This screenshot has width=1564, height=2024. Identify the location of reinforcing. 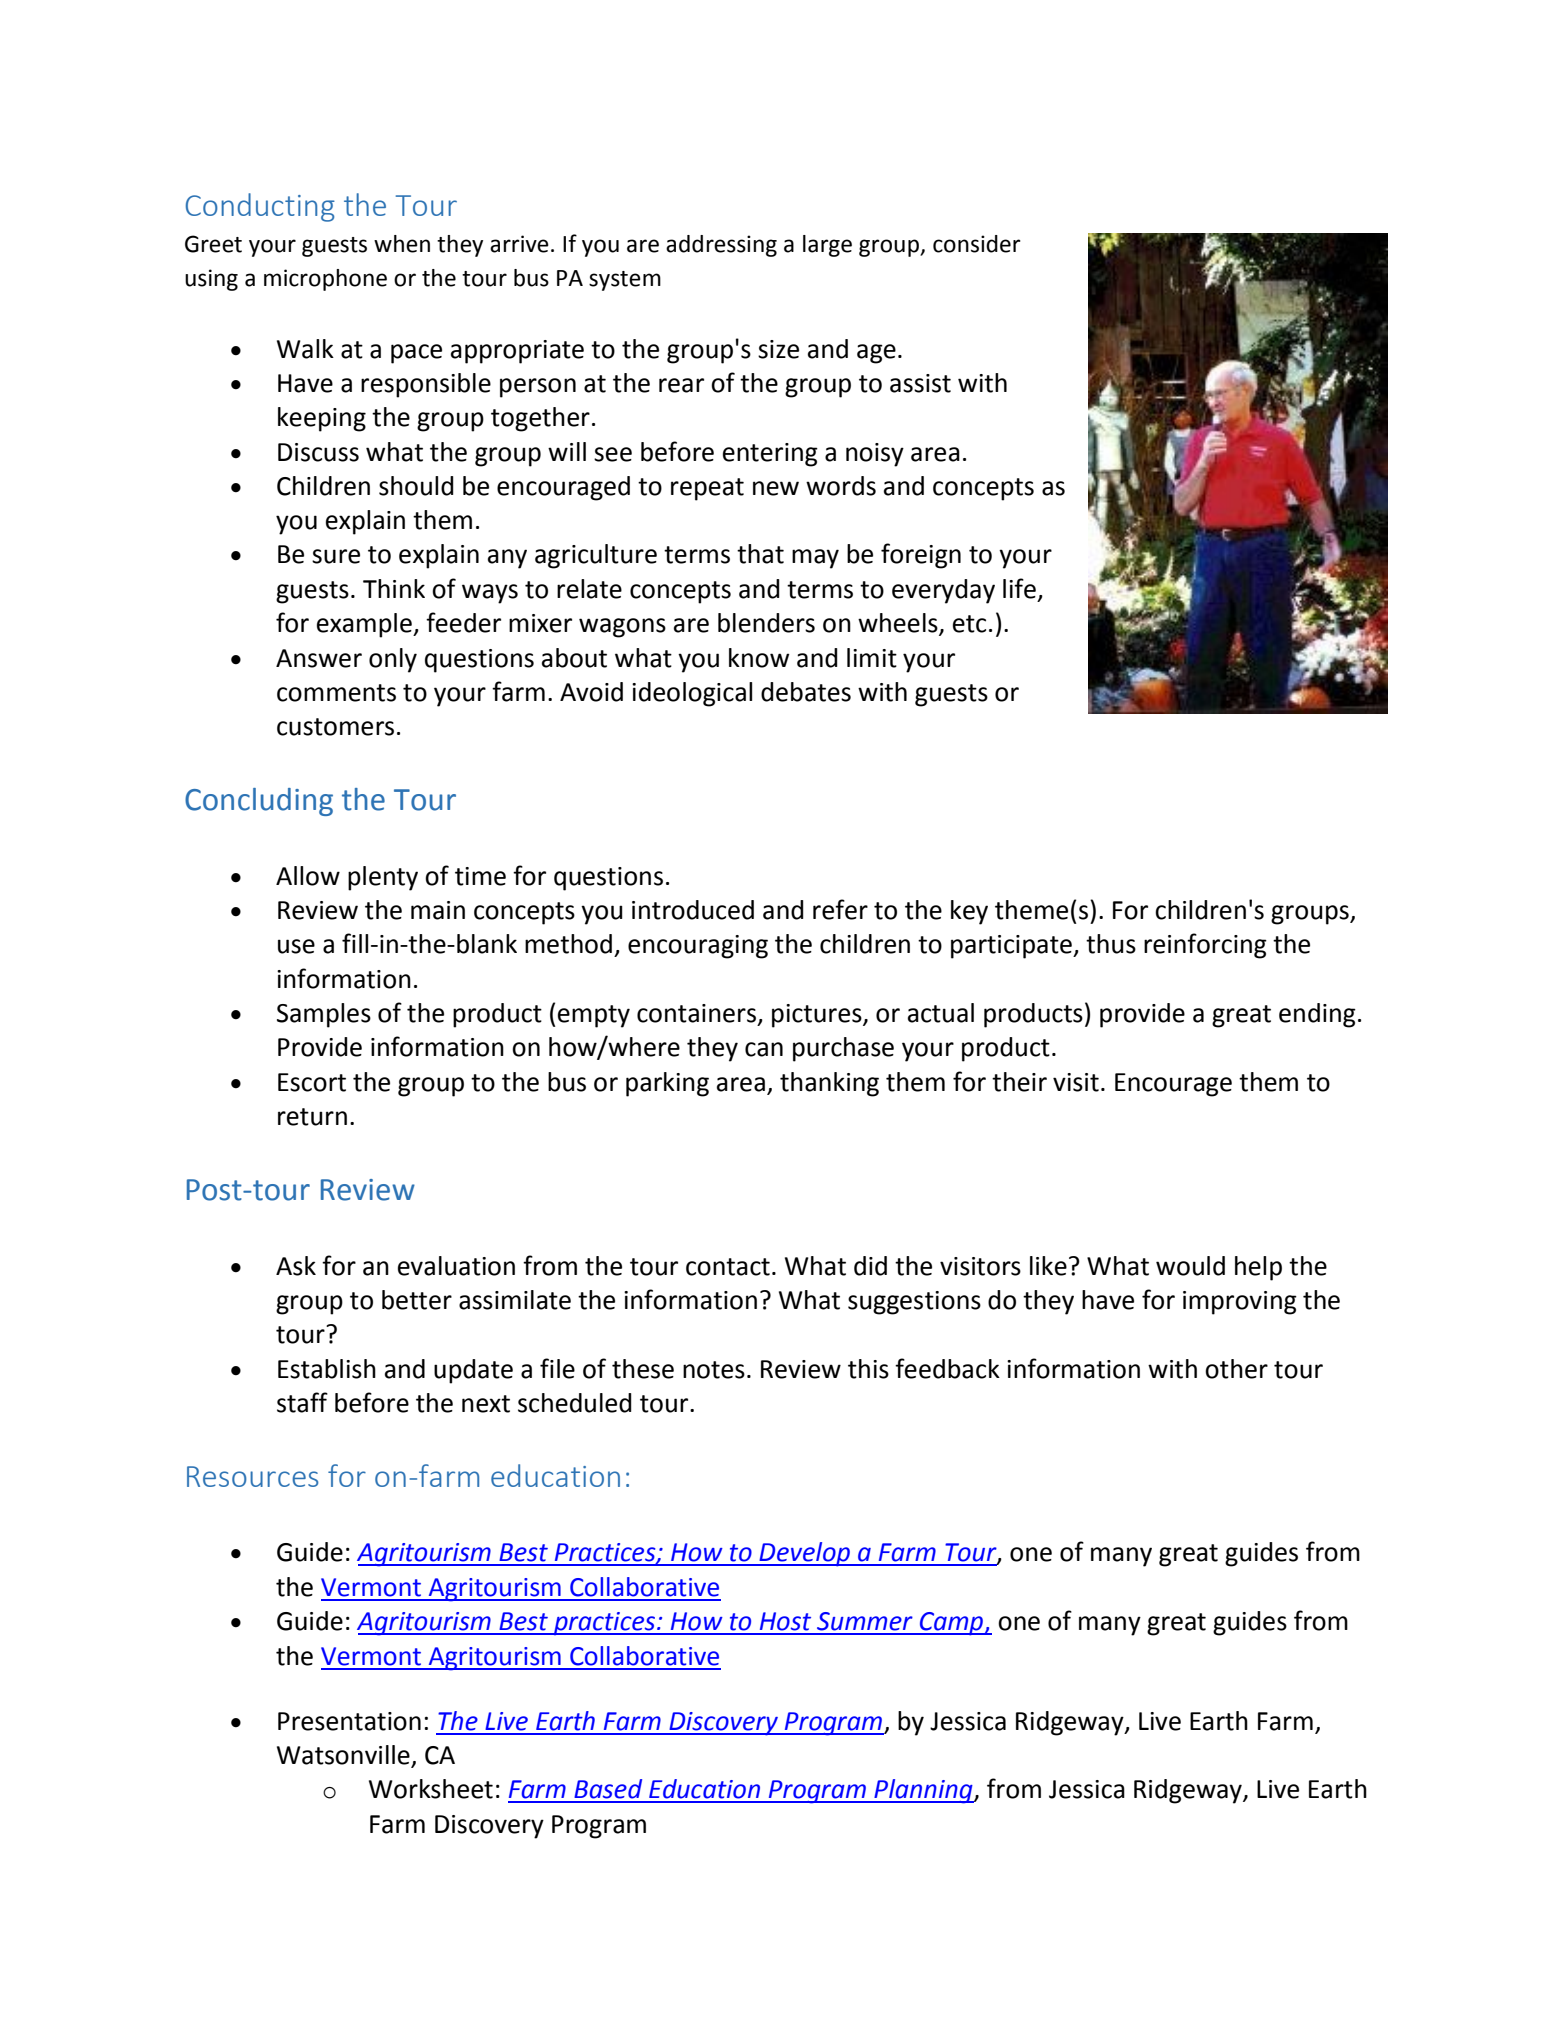
(1205, 946).
